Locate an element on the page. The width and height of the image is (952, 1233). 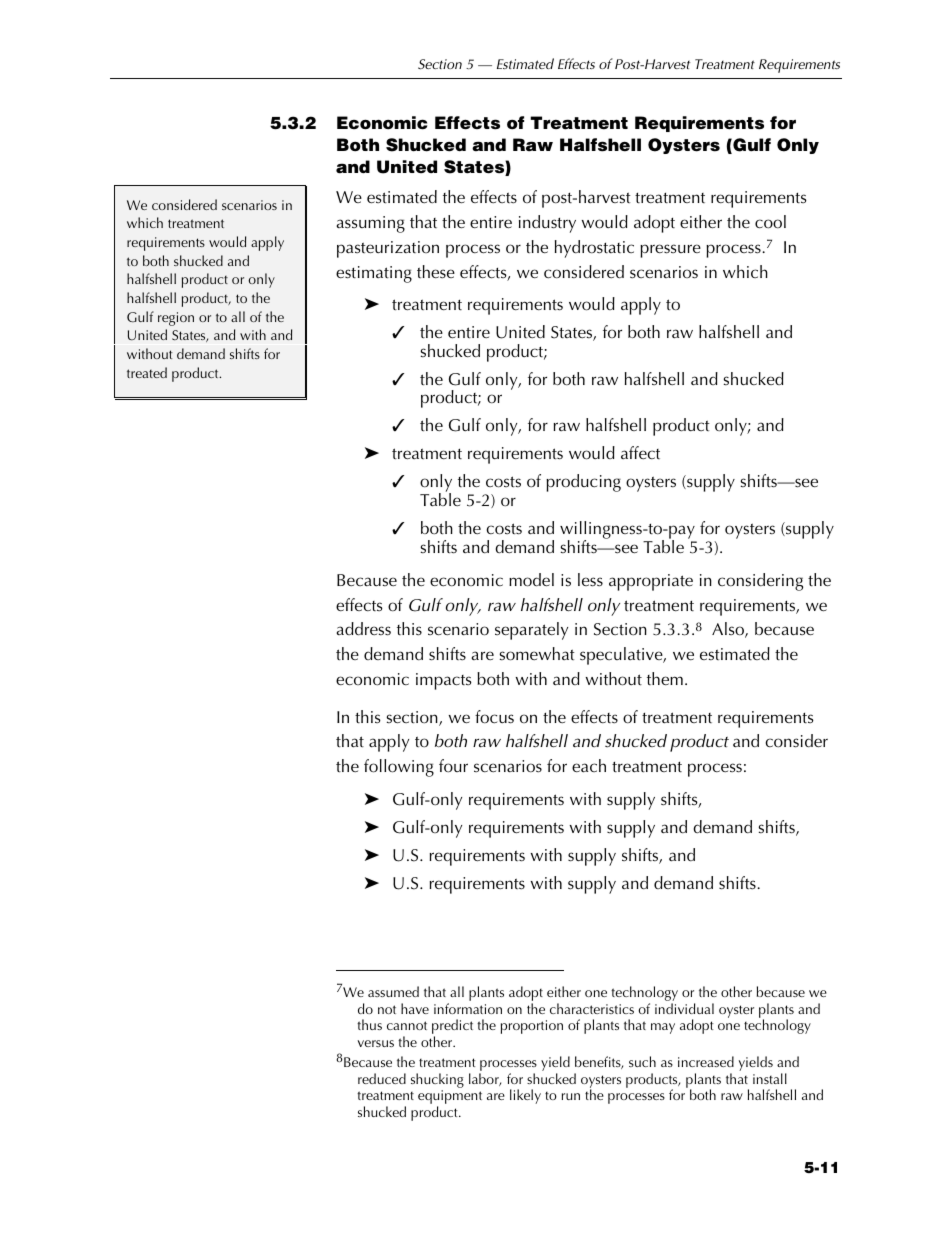
address is located at coordinates (363, 629).
